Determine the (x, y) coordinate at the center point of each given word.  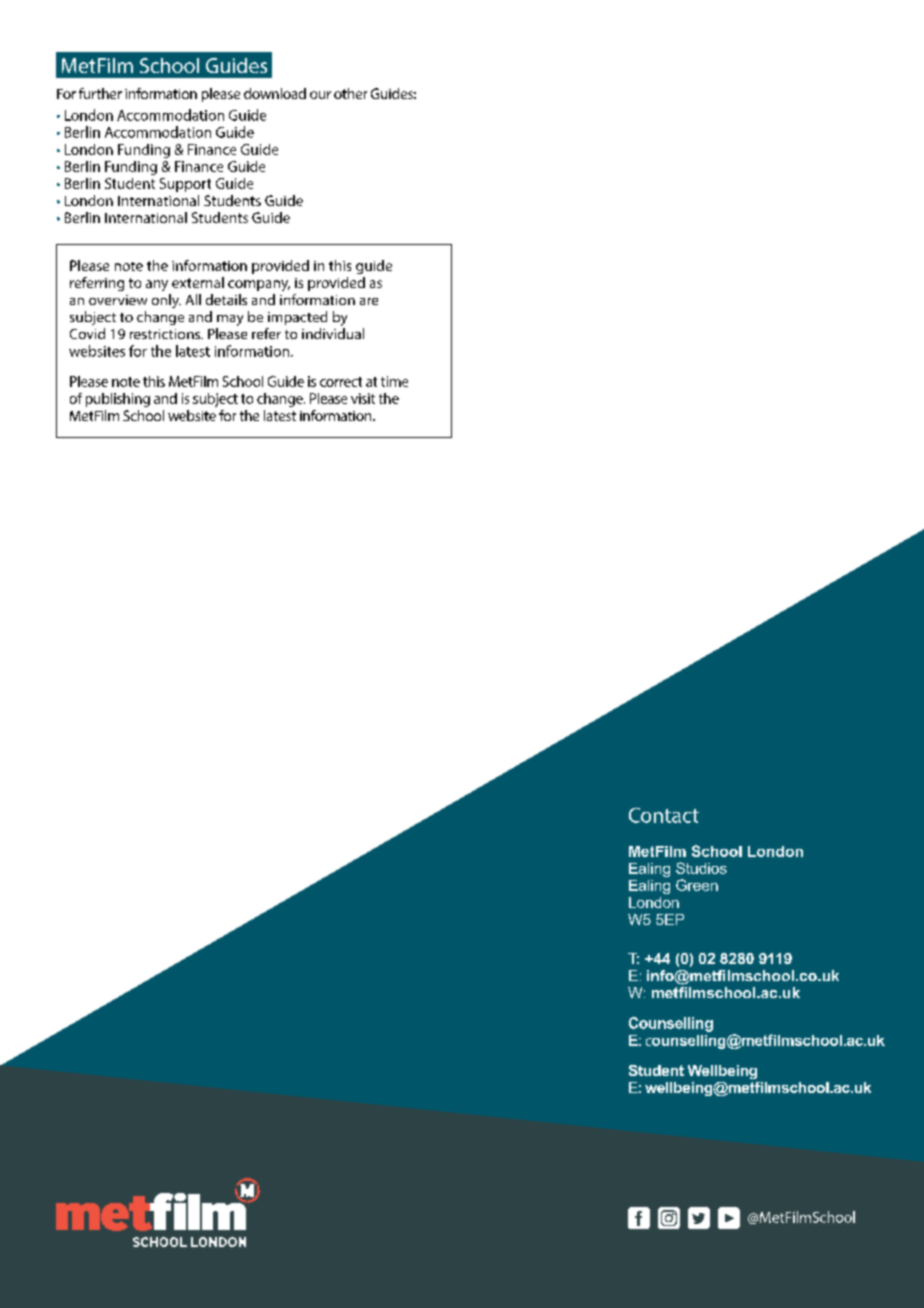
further (100, 93)
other (350, 93)
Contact (664, 815)
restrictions (166, 334)
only (166, 301)
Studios (701, 868)
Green (697, 885)
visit (363, 398)
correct (341, 382)
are (369, 301)
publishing (118, 400)
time (394, 381)
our (320, 95)
